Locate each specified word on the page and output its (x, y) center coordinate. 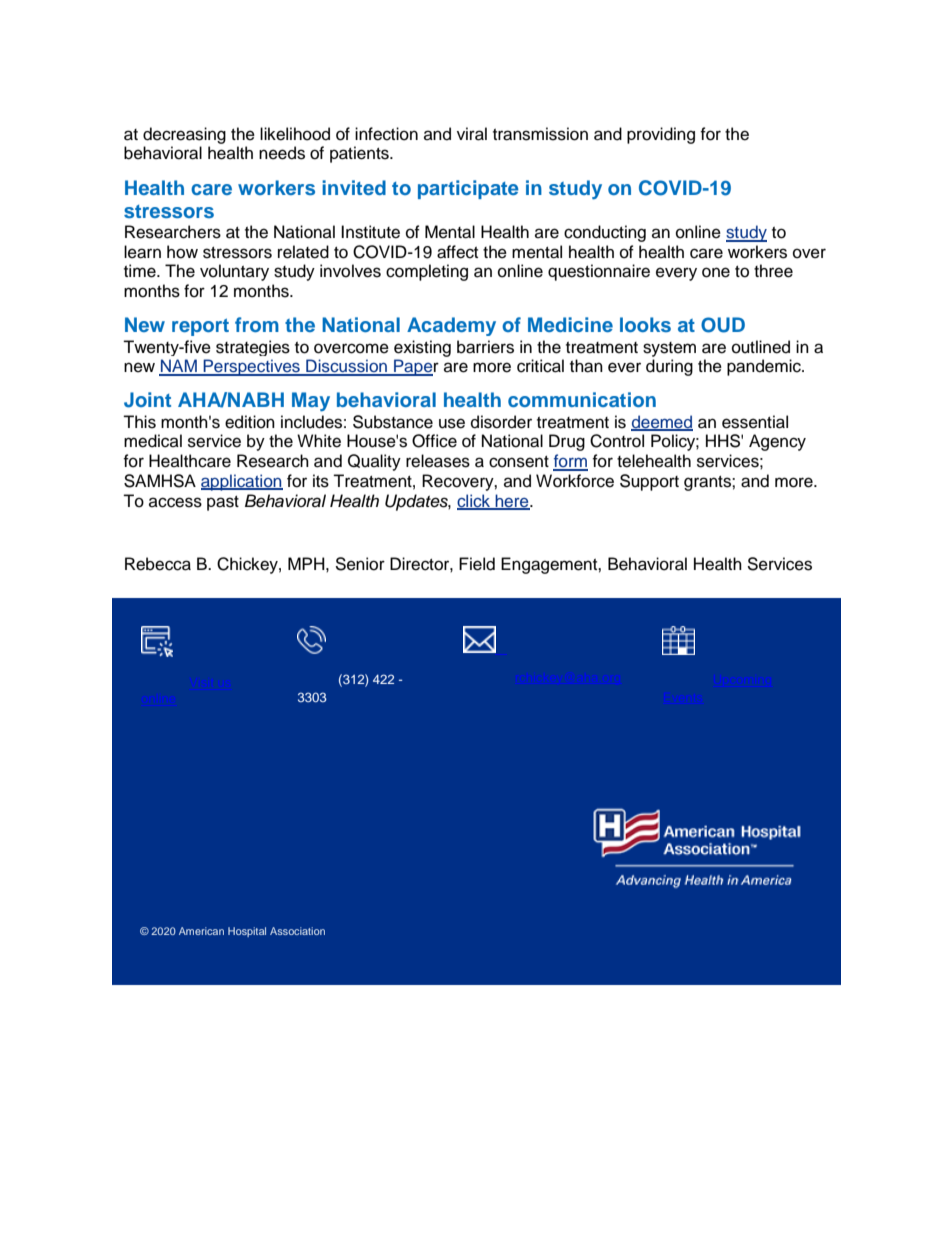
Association (297, 931)
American (201, 931)
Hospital (247, 932)
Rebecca (158, 564)
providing (661, 135)
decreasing (184, 135)
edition (250, 422)
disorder (501, 422)
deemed (662, 422)
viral (472, 134)
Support (649, 482)
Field (477, 564)
